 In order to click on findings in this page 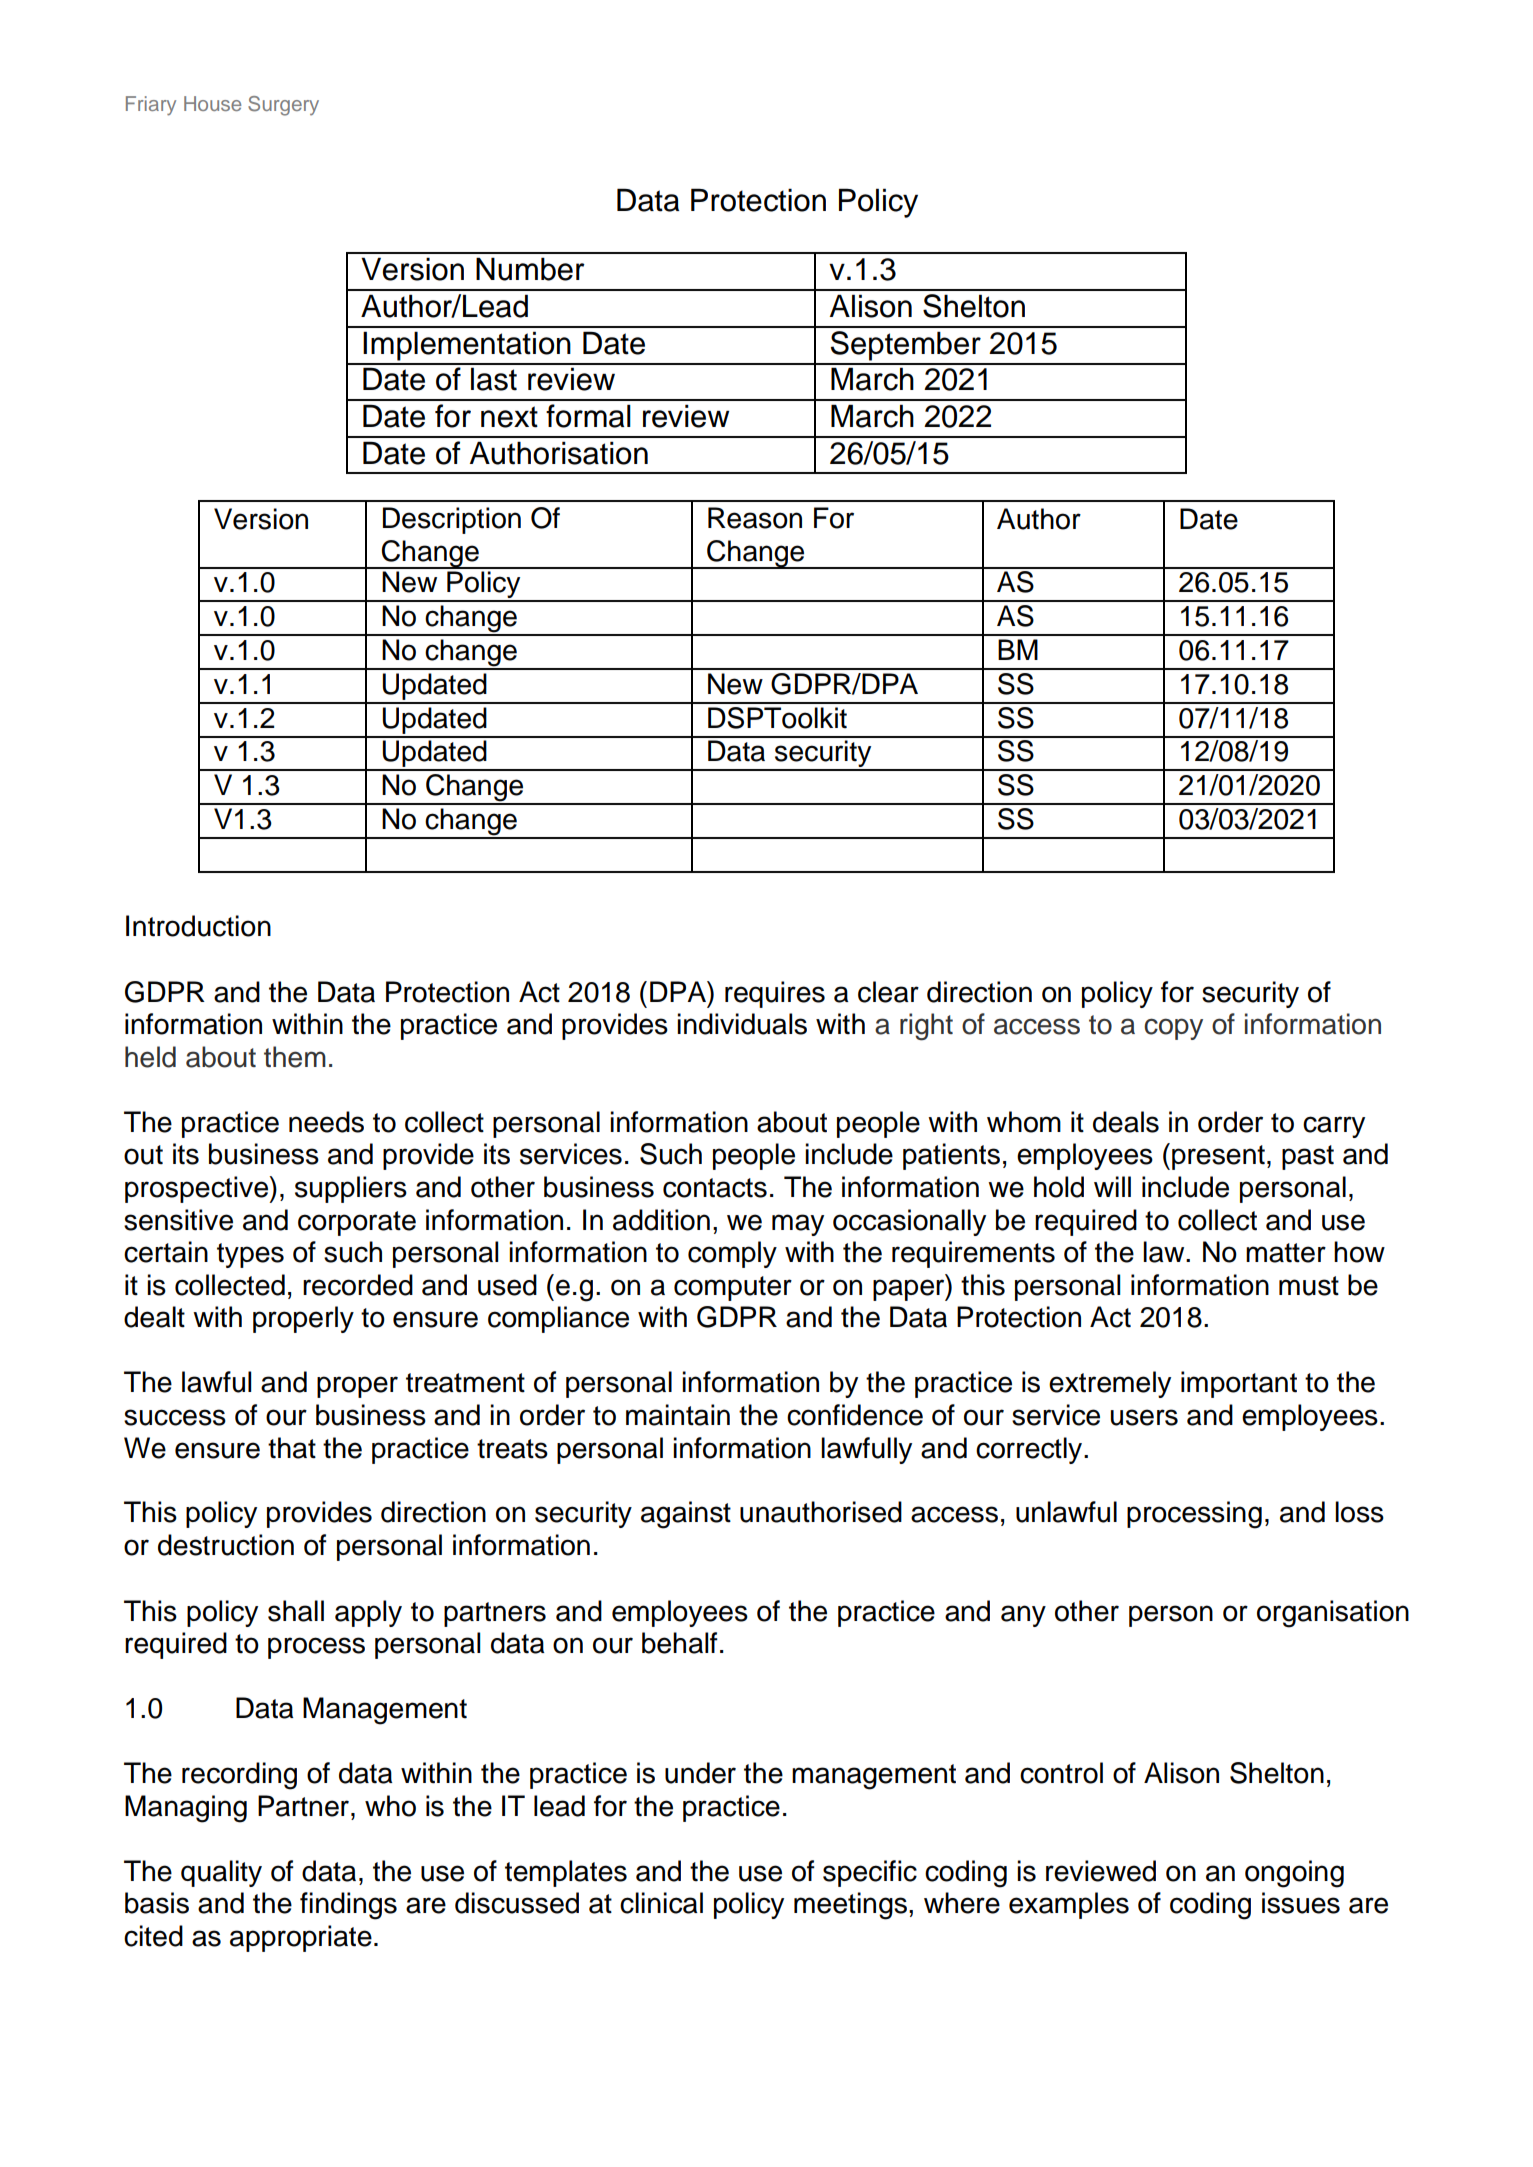, I will do `click(348, 1906)`.
